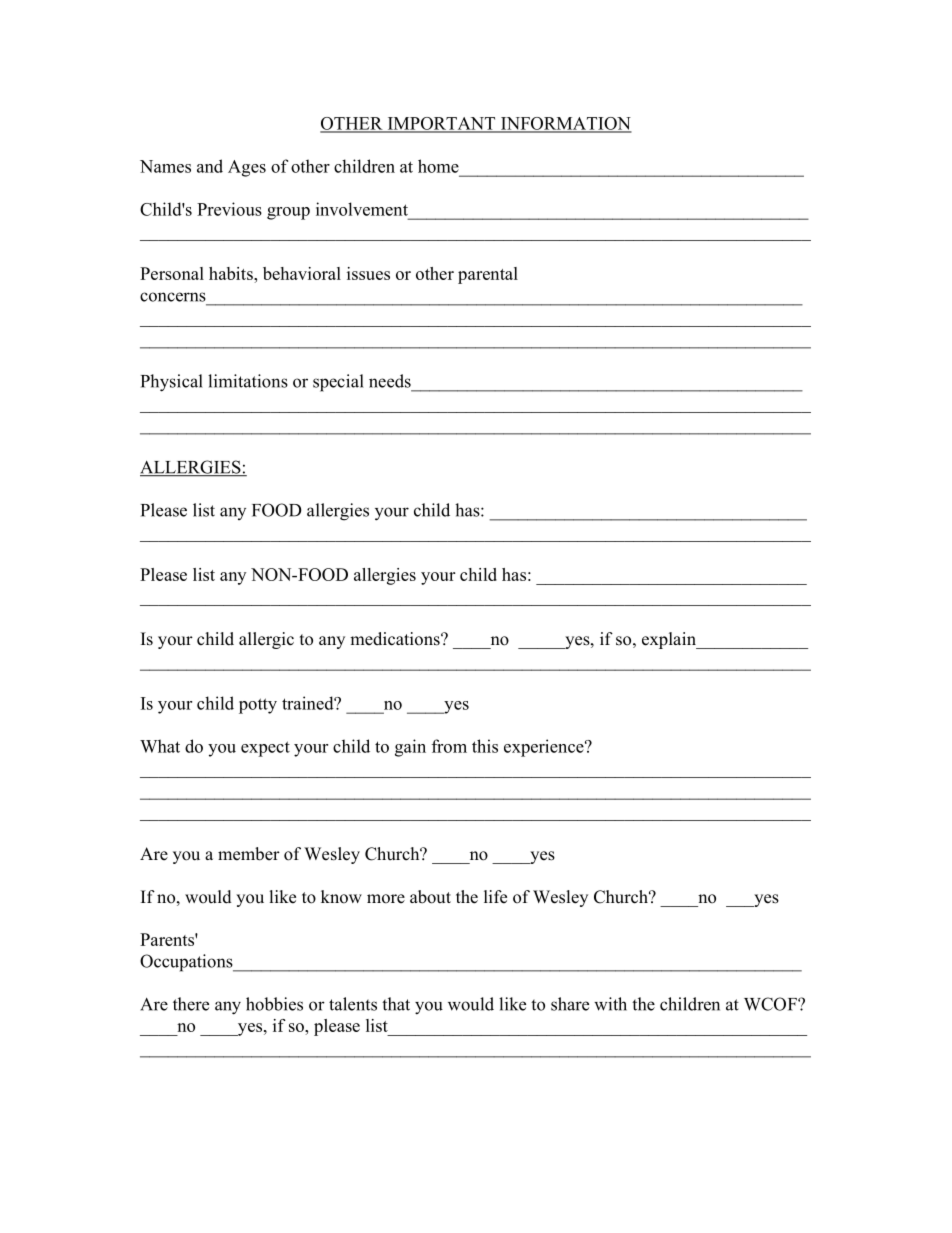  I want to click on IMPORTANT, so click(441, 124).
